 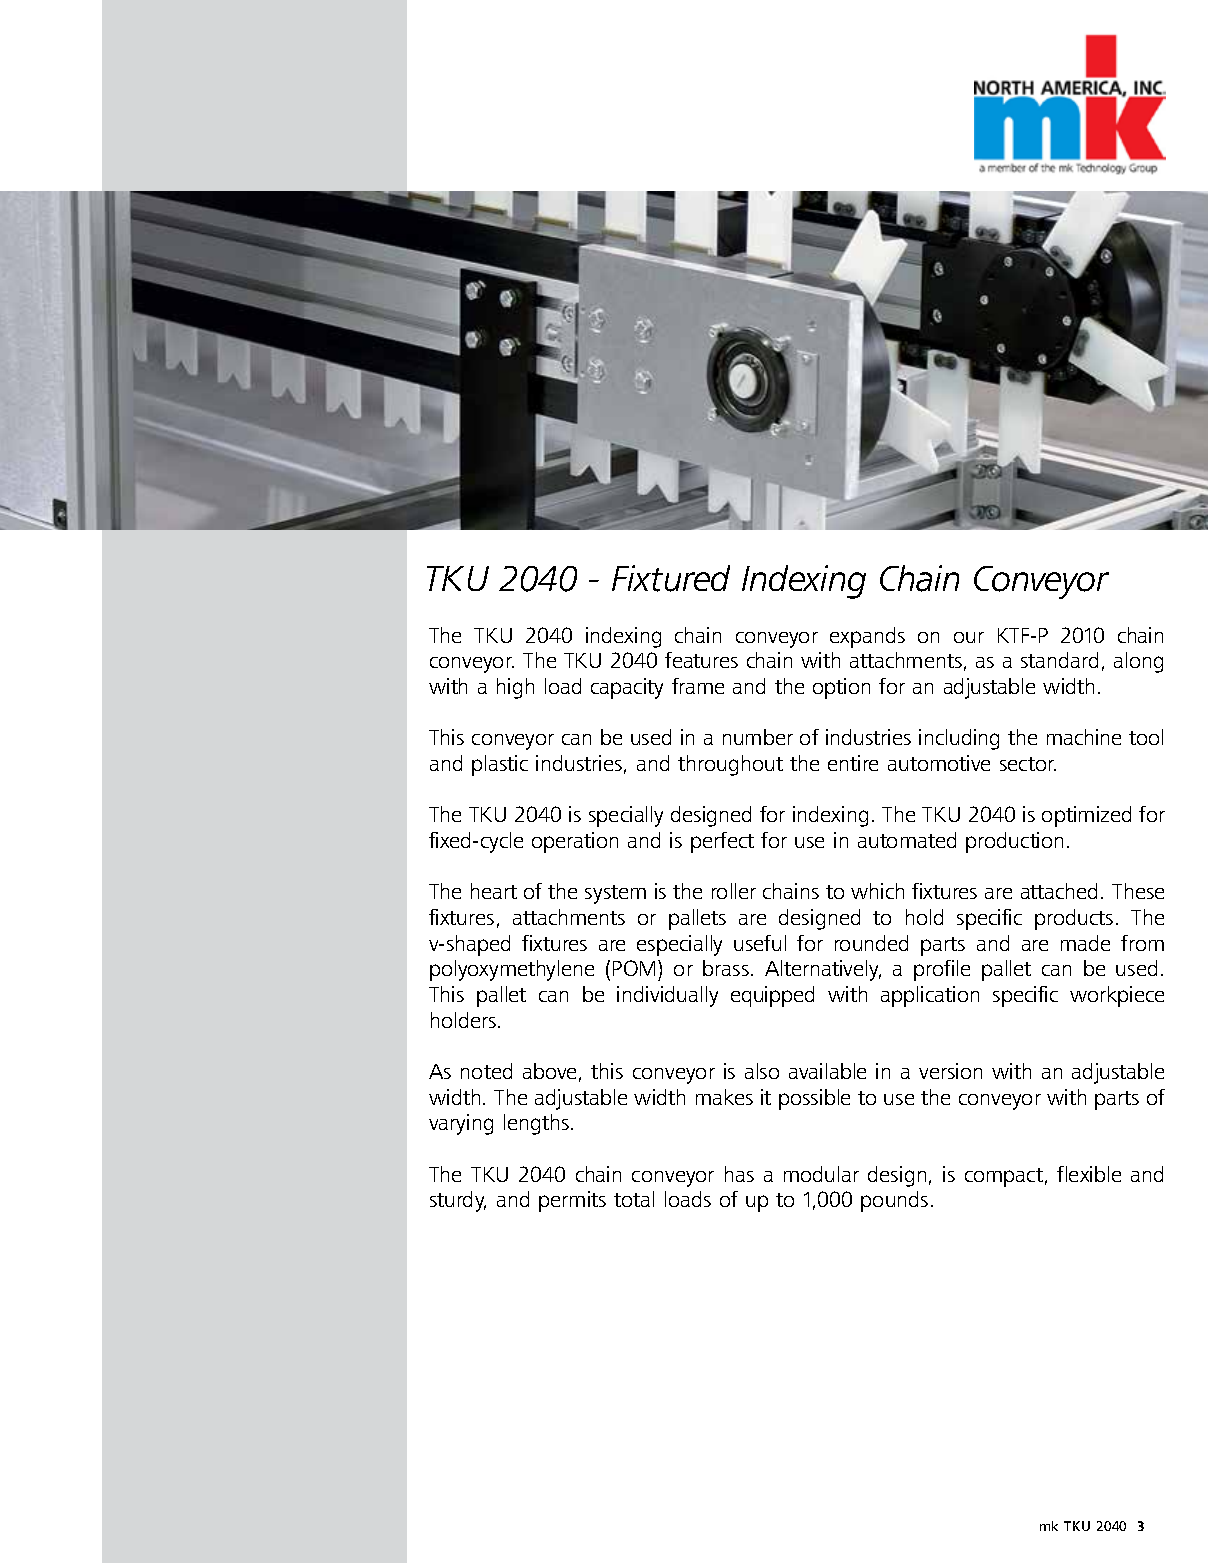 I want to click on expands, so click(x=867, y=637).
